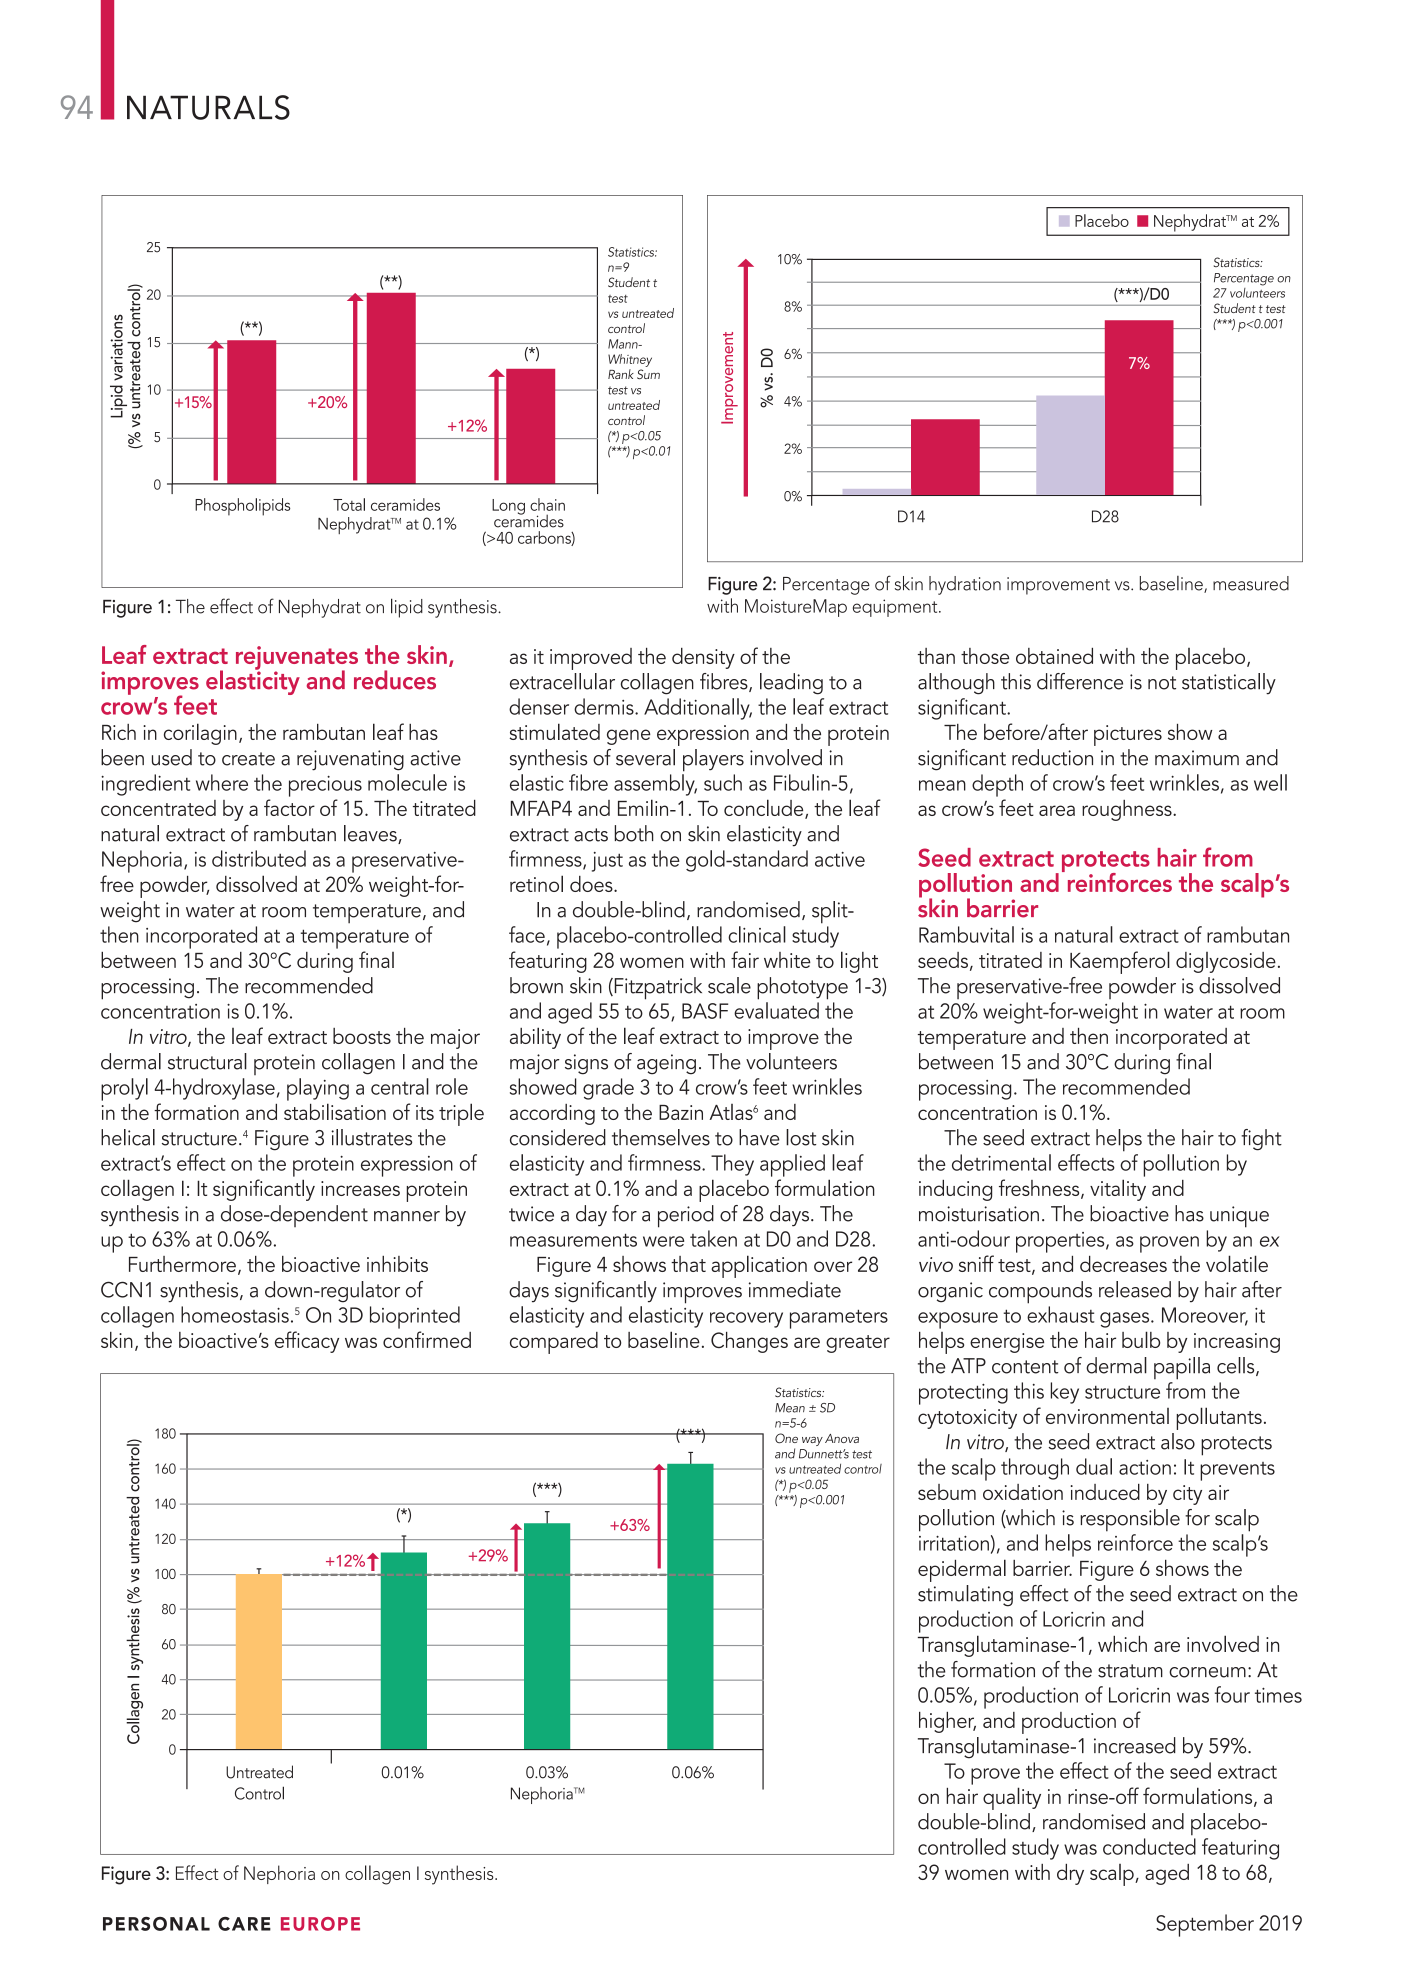  What do you see at coordinates (349, 504) in the screenshot?
I see `Total` at bounding box center [349, 504].
